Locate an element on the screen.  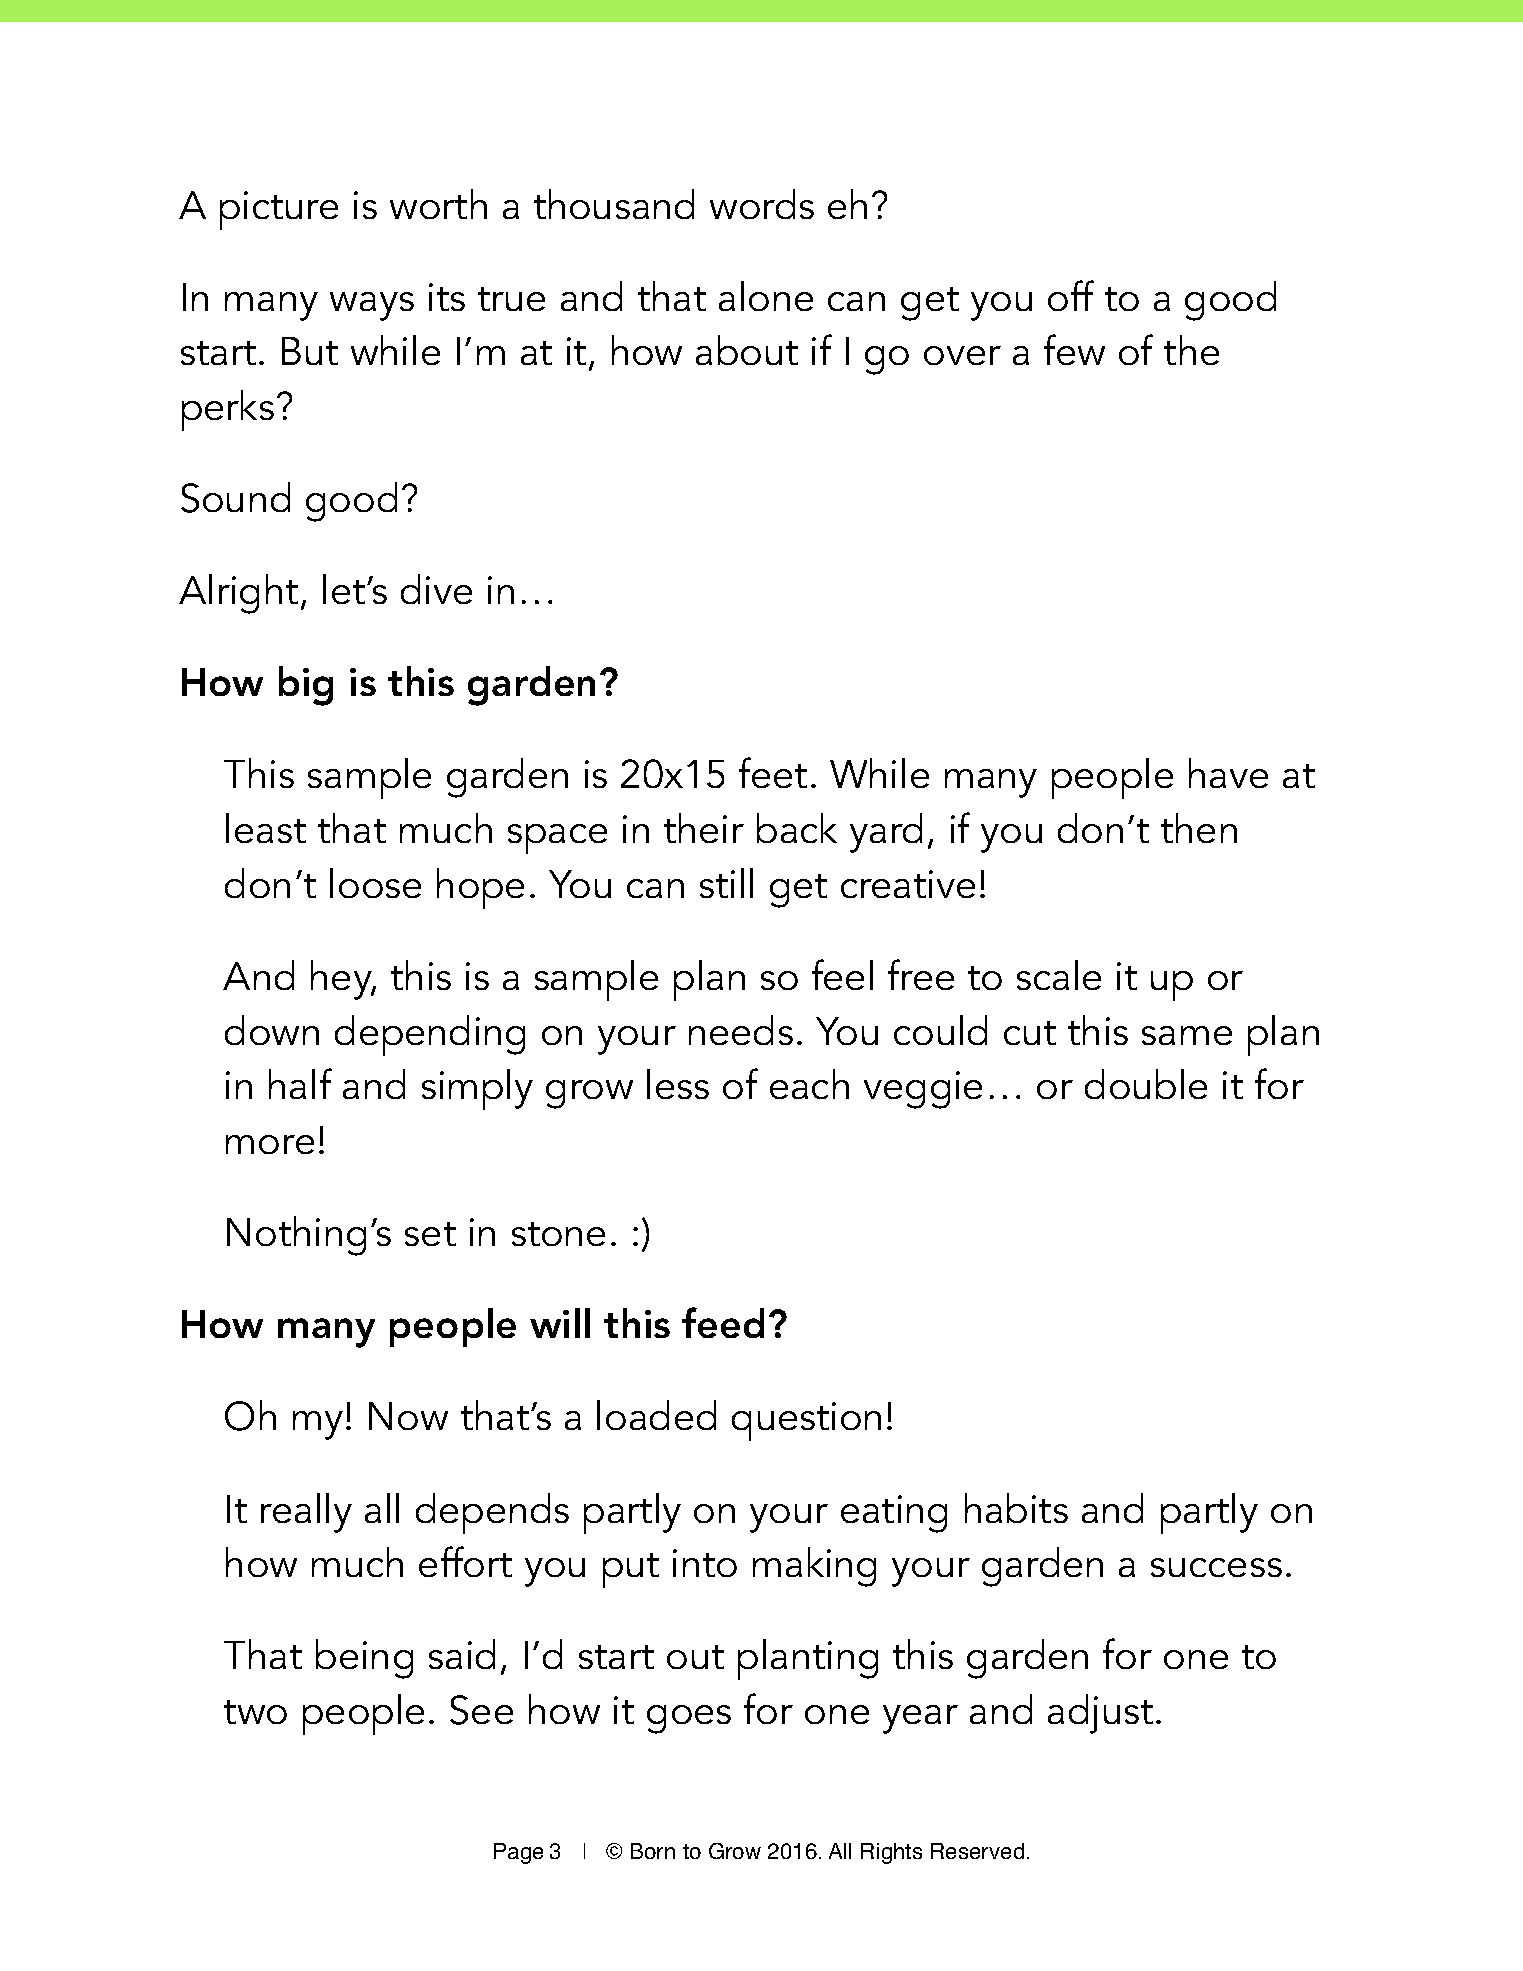
alone is located at coordinates (766, 296).
